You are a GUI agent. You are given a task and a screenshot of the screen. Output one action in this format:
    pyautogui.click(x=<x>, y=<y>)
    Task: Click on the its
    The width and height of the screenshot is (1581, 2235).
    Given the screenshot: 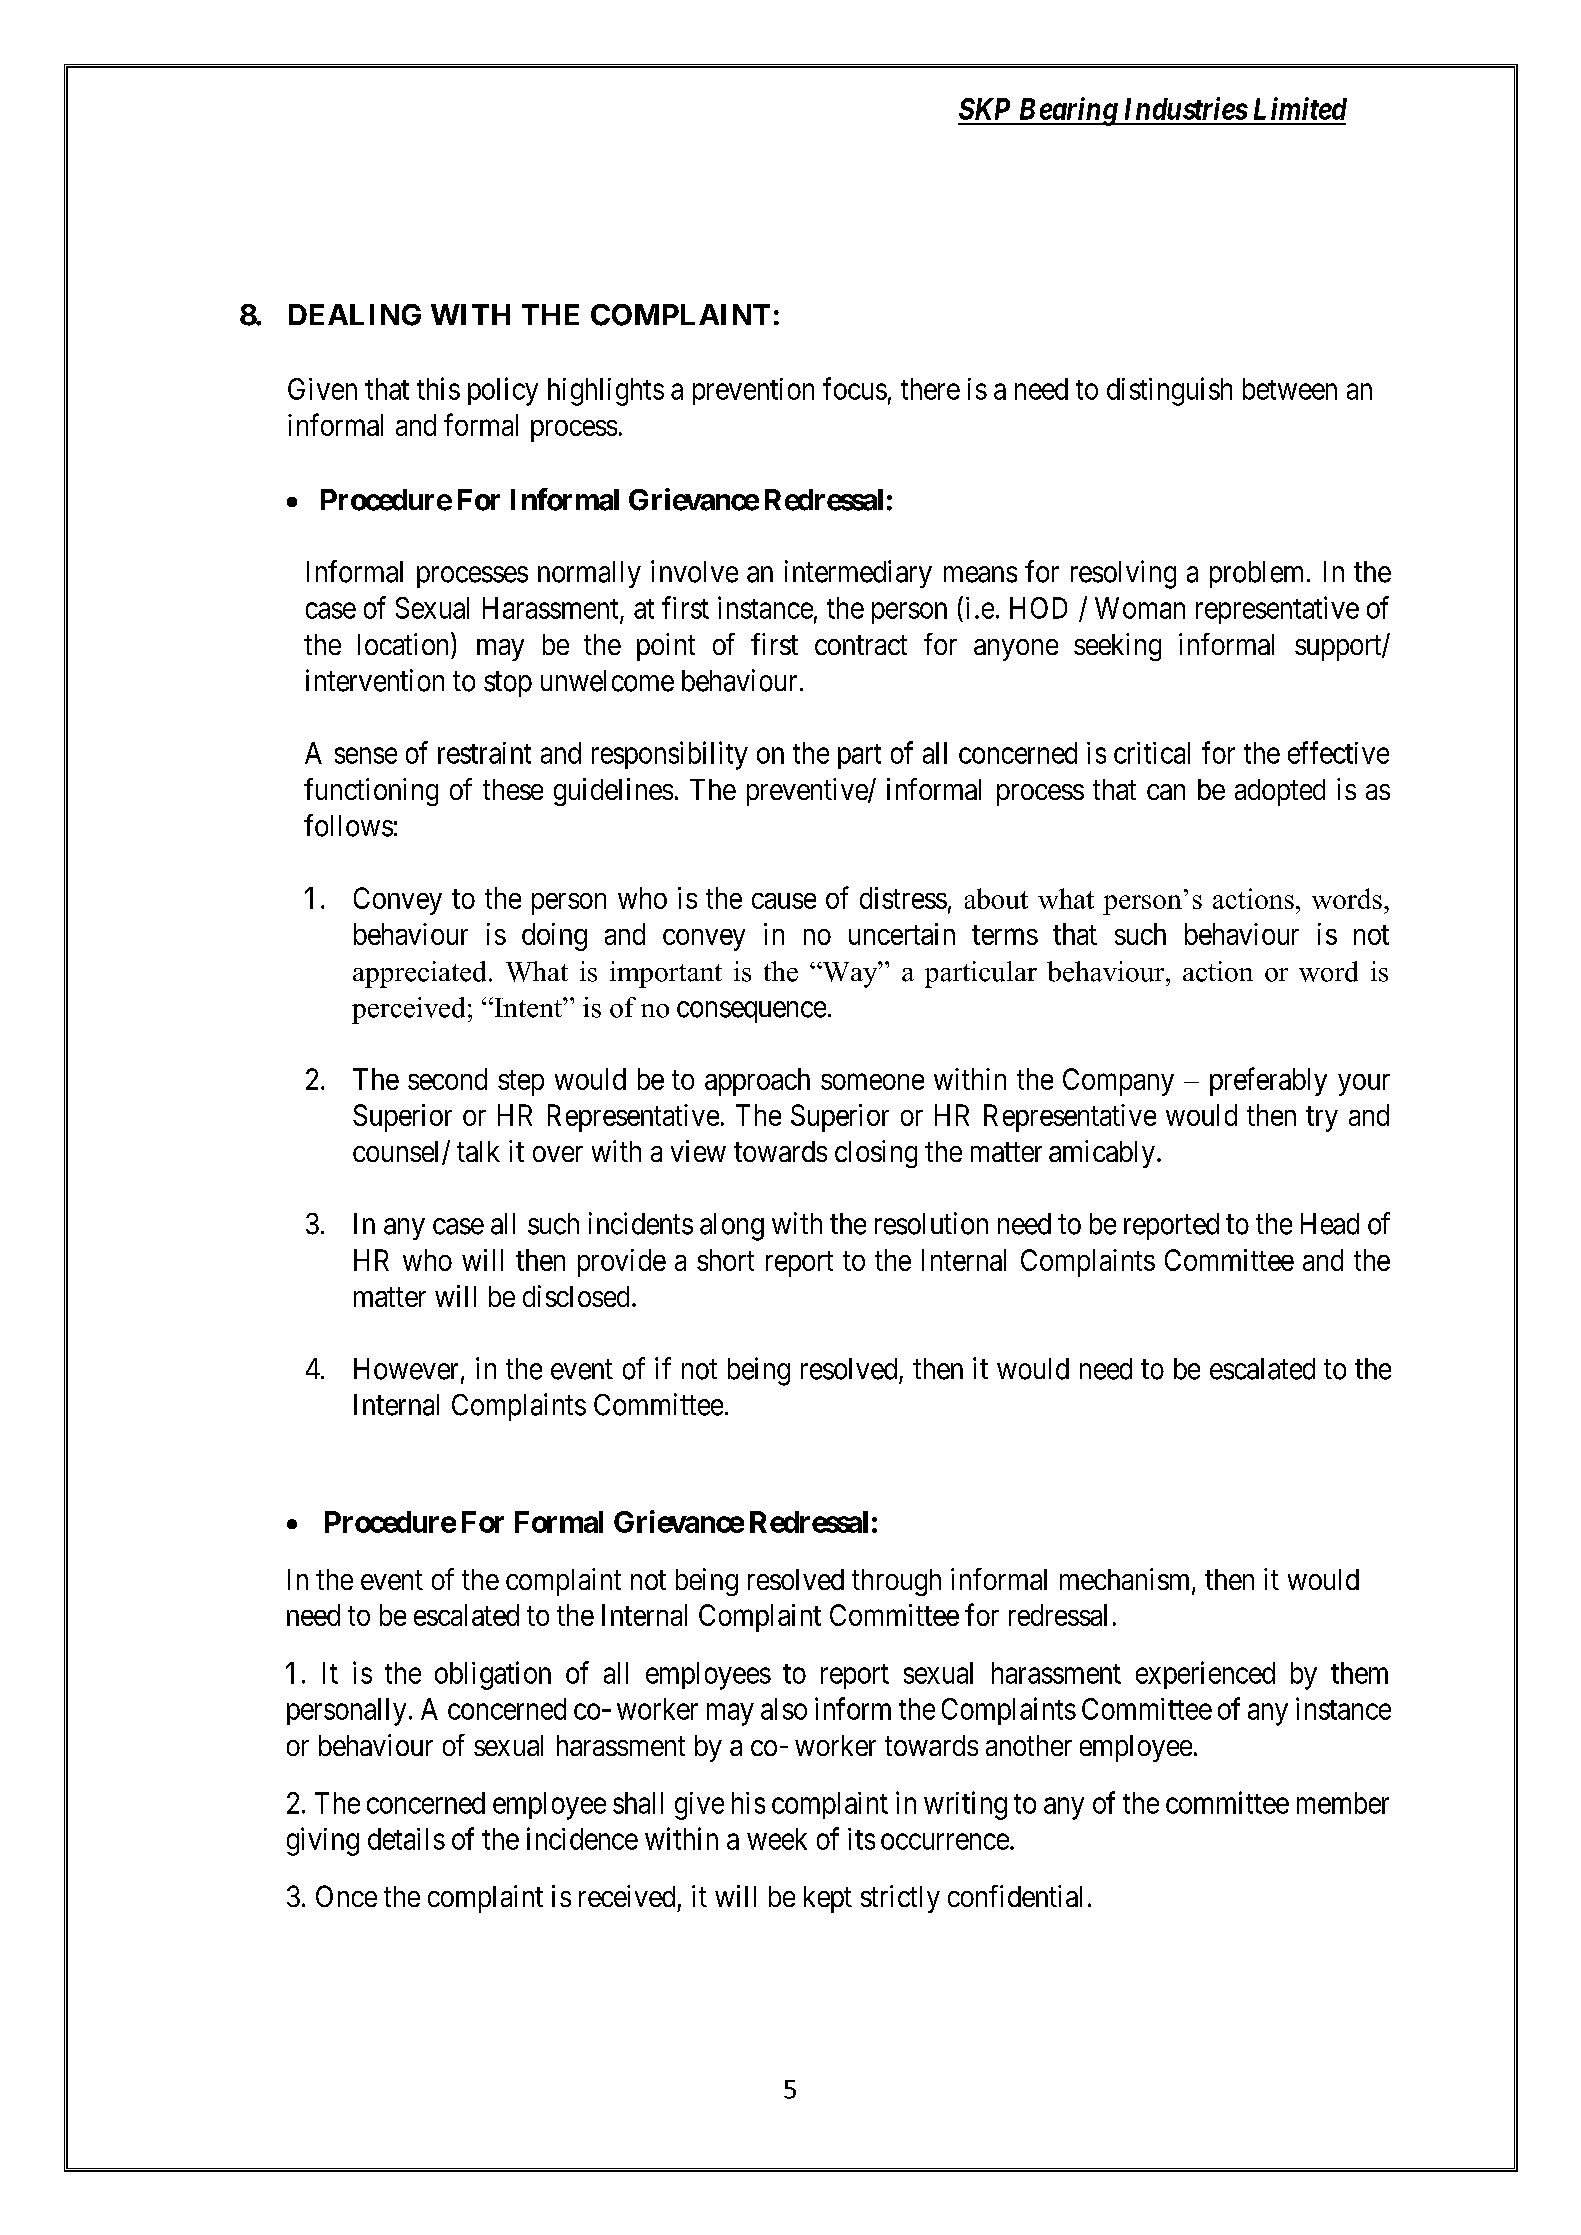 What is the action you would take?
    pyautogui.click(x=861, y=1839)
